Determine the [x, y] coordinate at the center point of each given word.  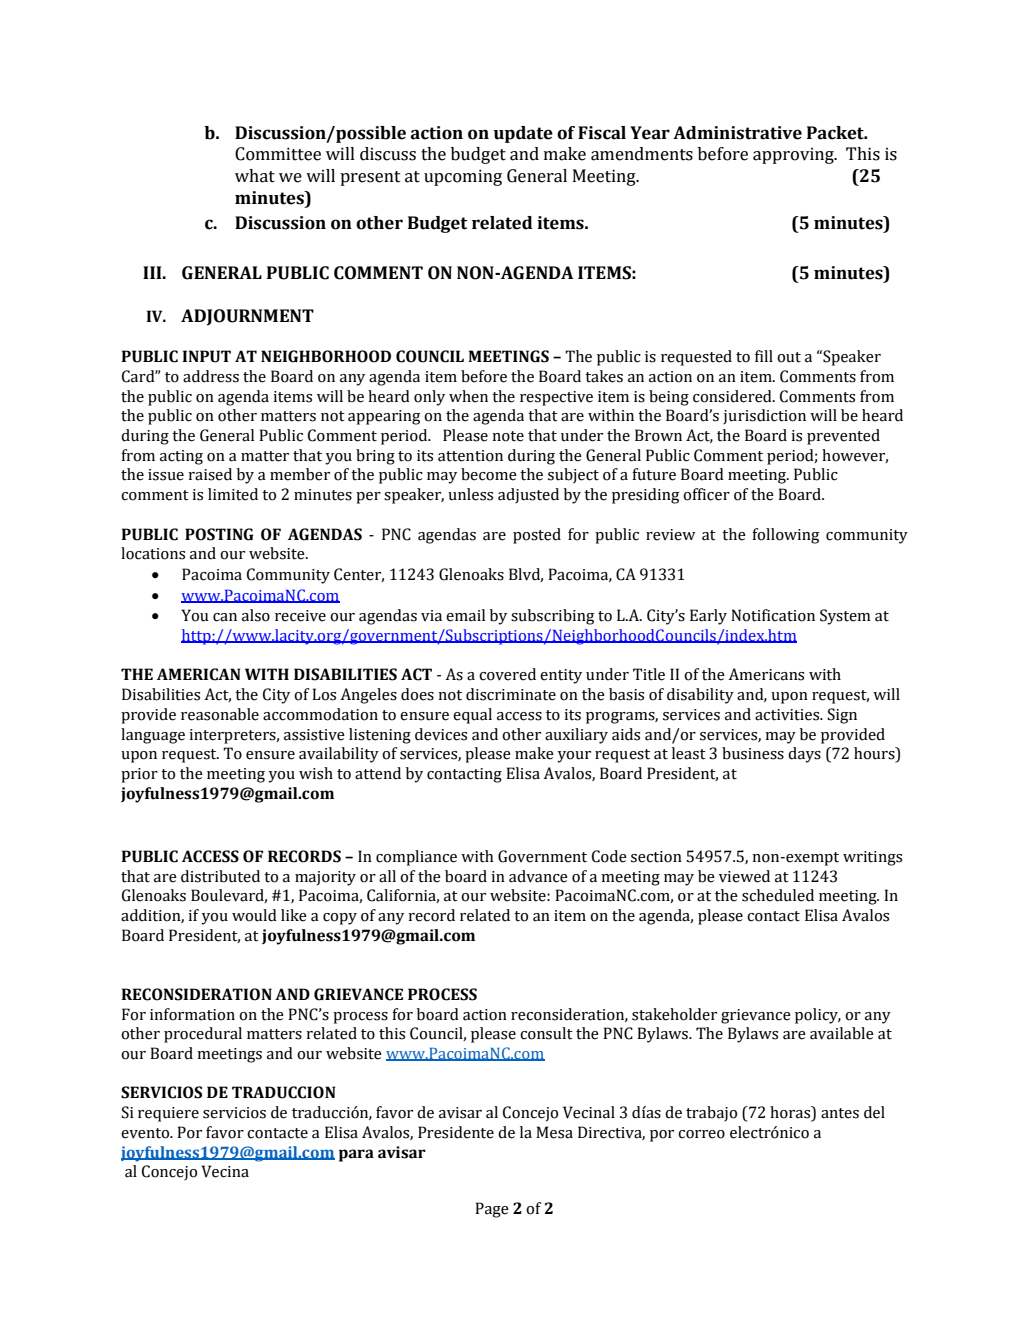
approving [794, 156]
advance [538, 876]
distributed [220, 876]
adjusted [528, 495]
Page [492, 1210]
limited [233, 494]
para [356, 1155]
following [786, 536]
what [255, 176]
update [523, 134]
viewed [744, 876]
